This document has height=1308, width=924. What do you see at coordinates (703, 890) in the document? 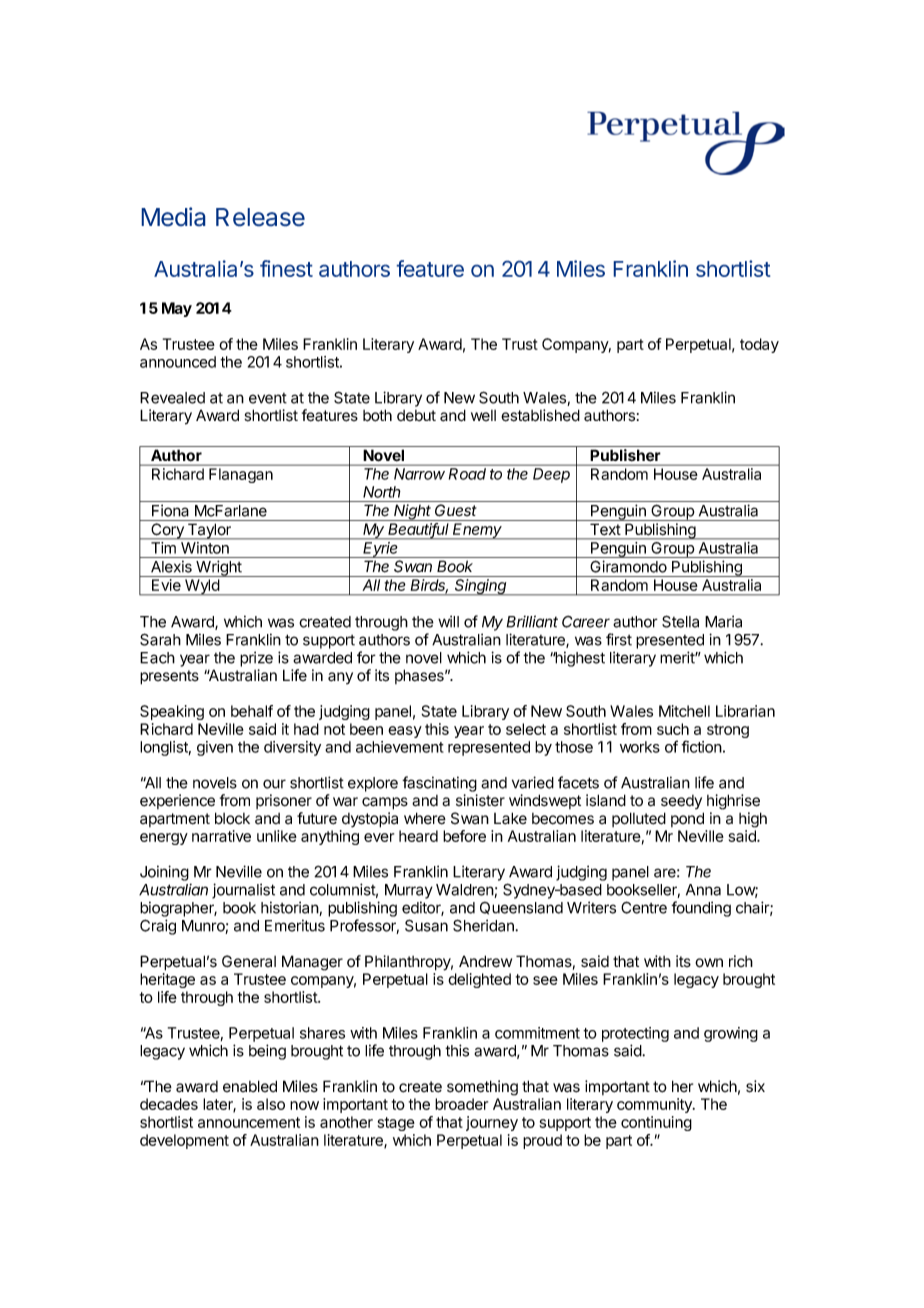
I see `Anna` at bounding box center [703, 890].
